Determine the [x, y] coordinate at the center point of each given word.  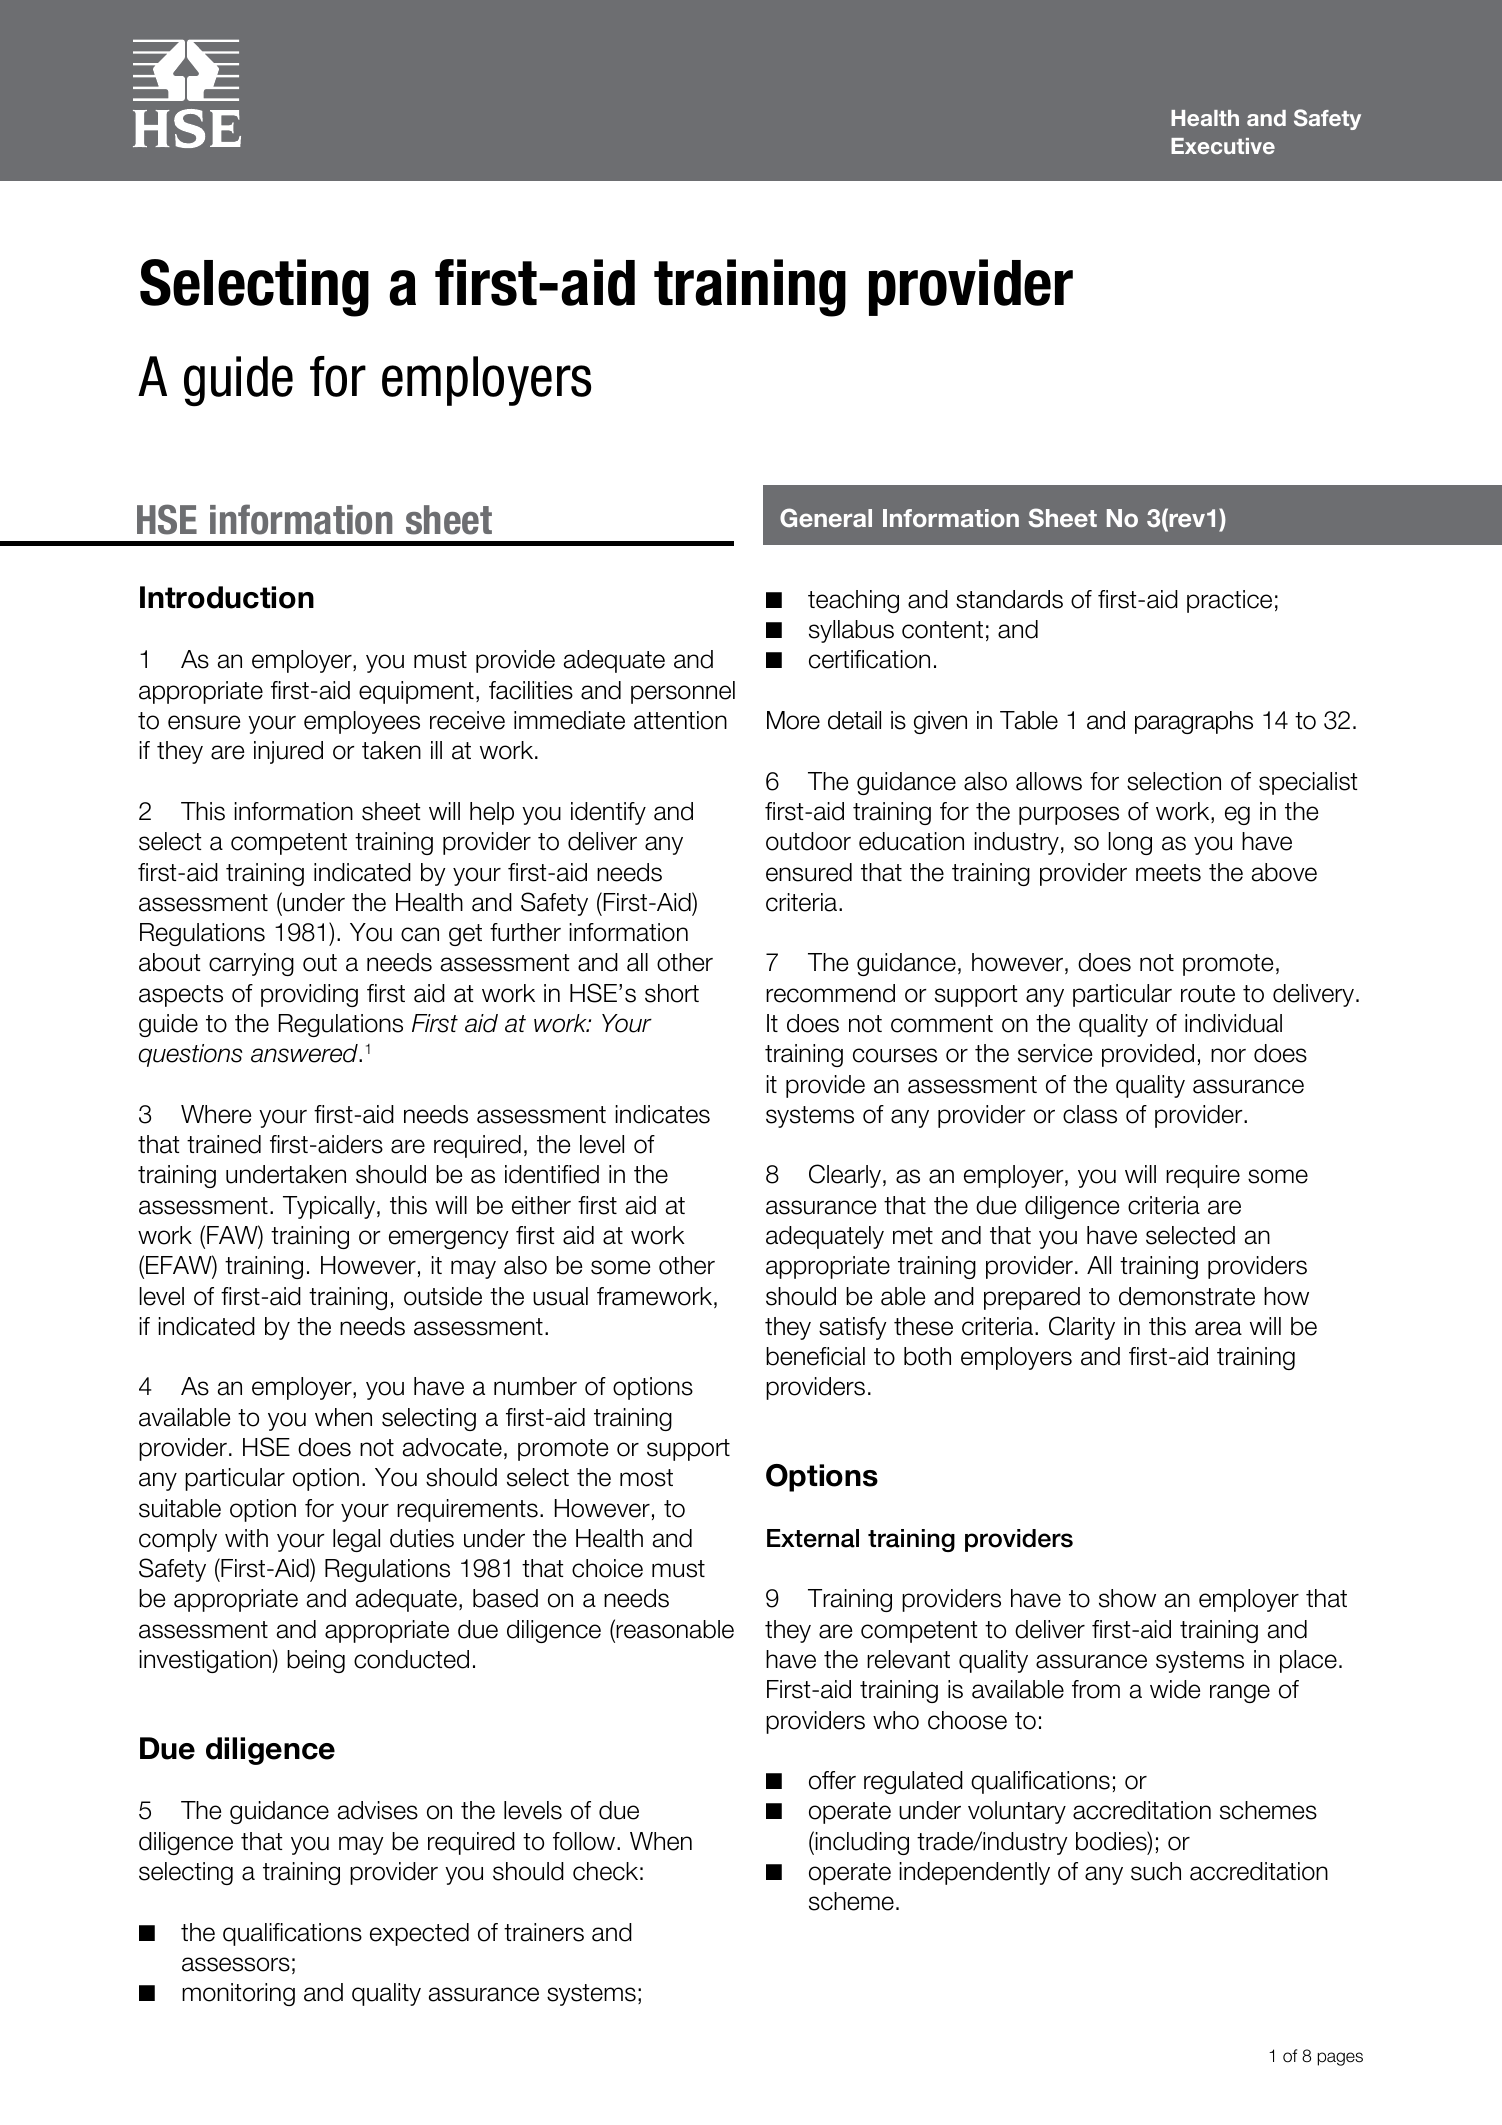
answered [305, 1053]
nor [1228, 1055]
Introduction [227, 597]
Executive [1223, 146]
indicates [662, 1114]
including [861, 1843]
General [826, 518]
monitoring [238, 1994]
